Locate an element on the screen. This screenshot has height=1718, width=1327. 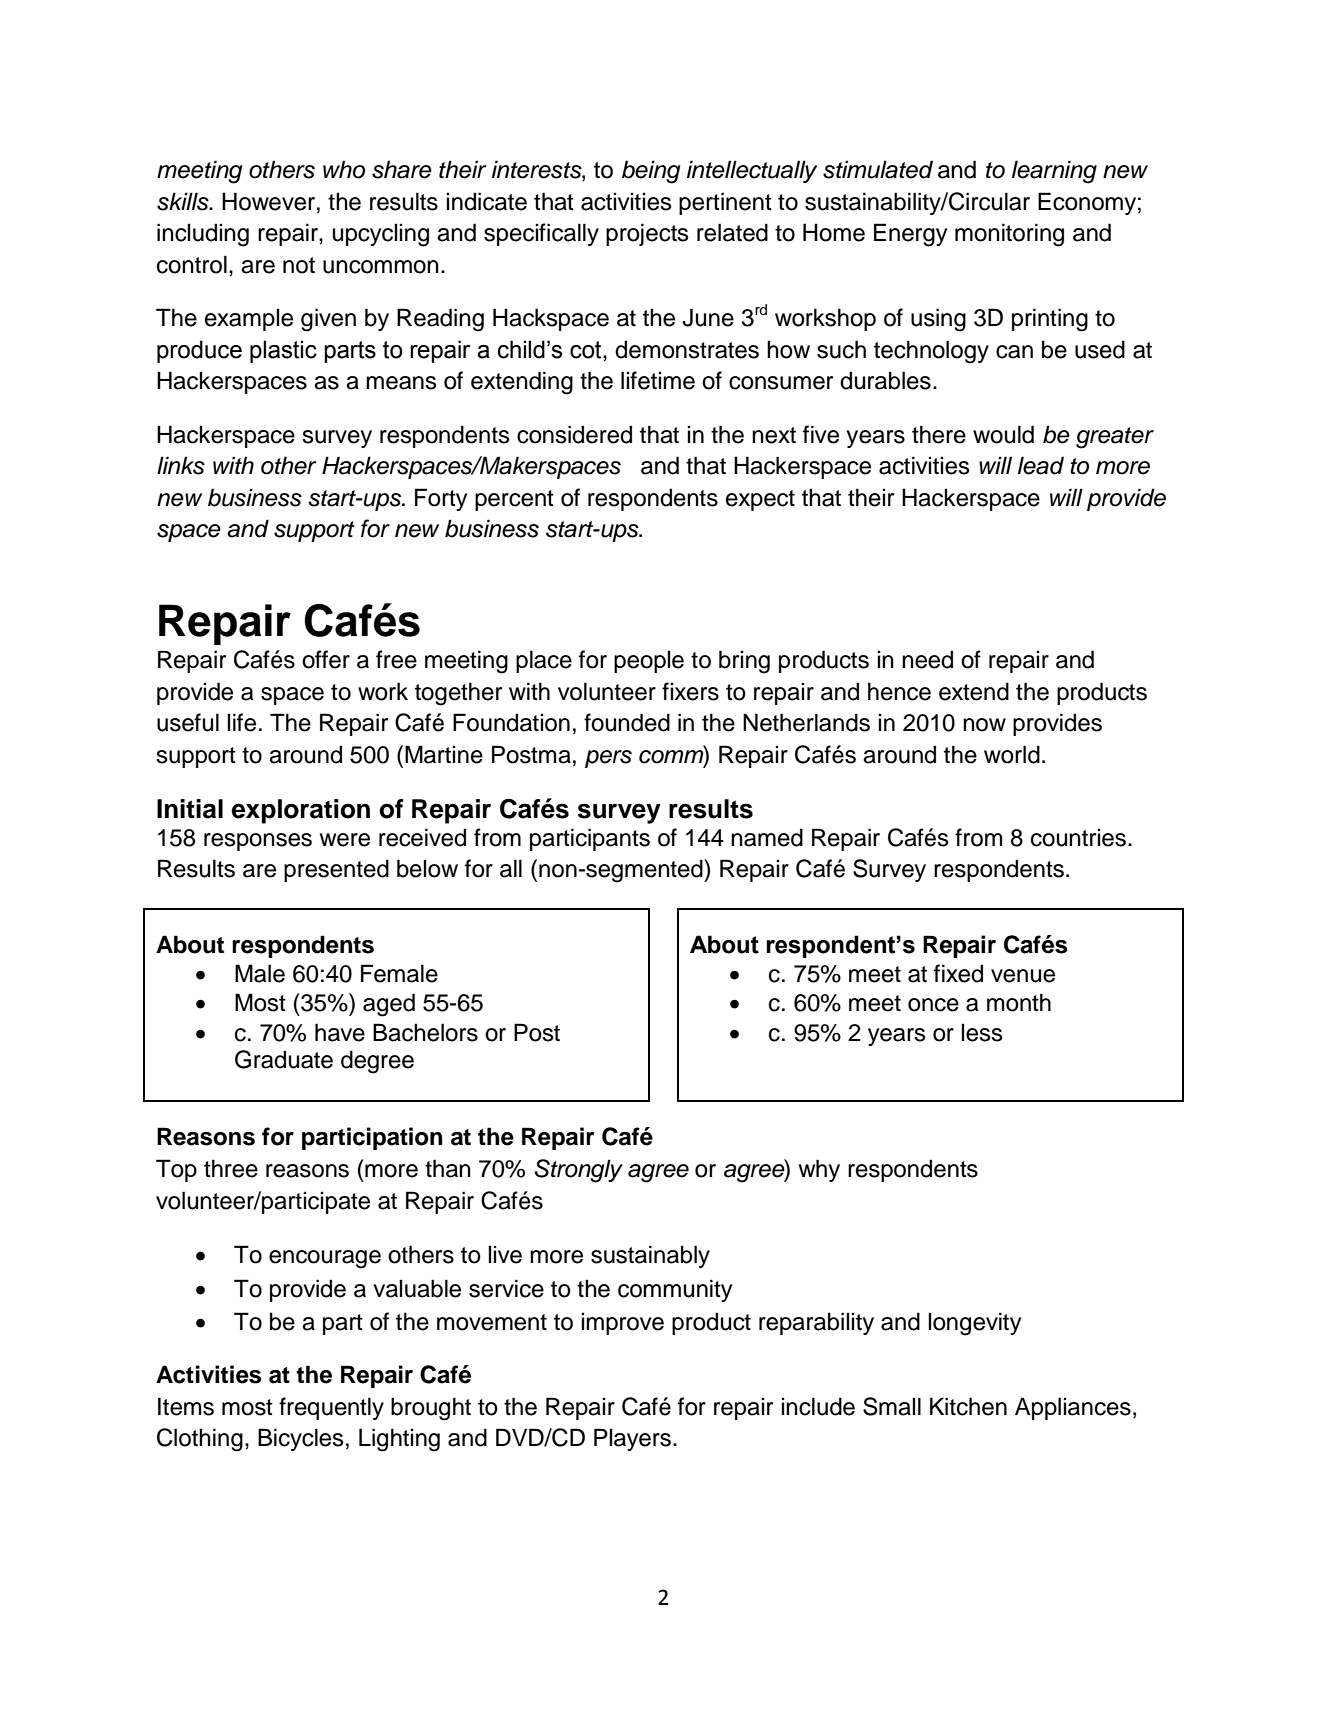
monitoring is located at coordinates (1009, 235).
